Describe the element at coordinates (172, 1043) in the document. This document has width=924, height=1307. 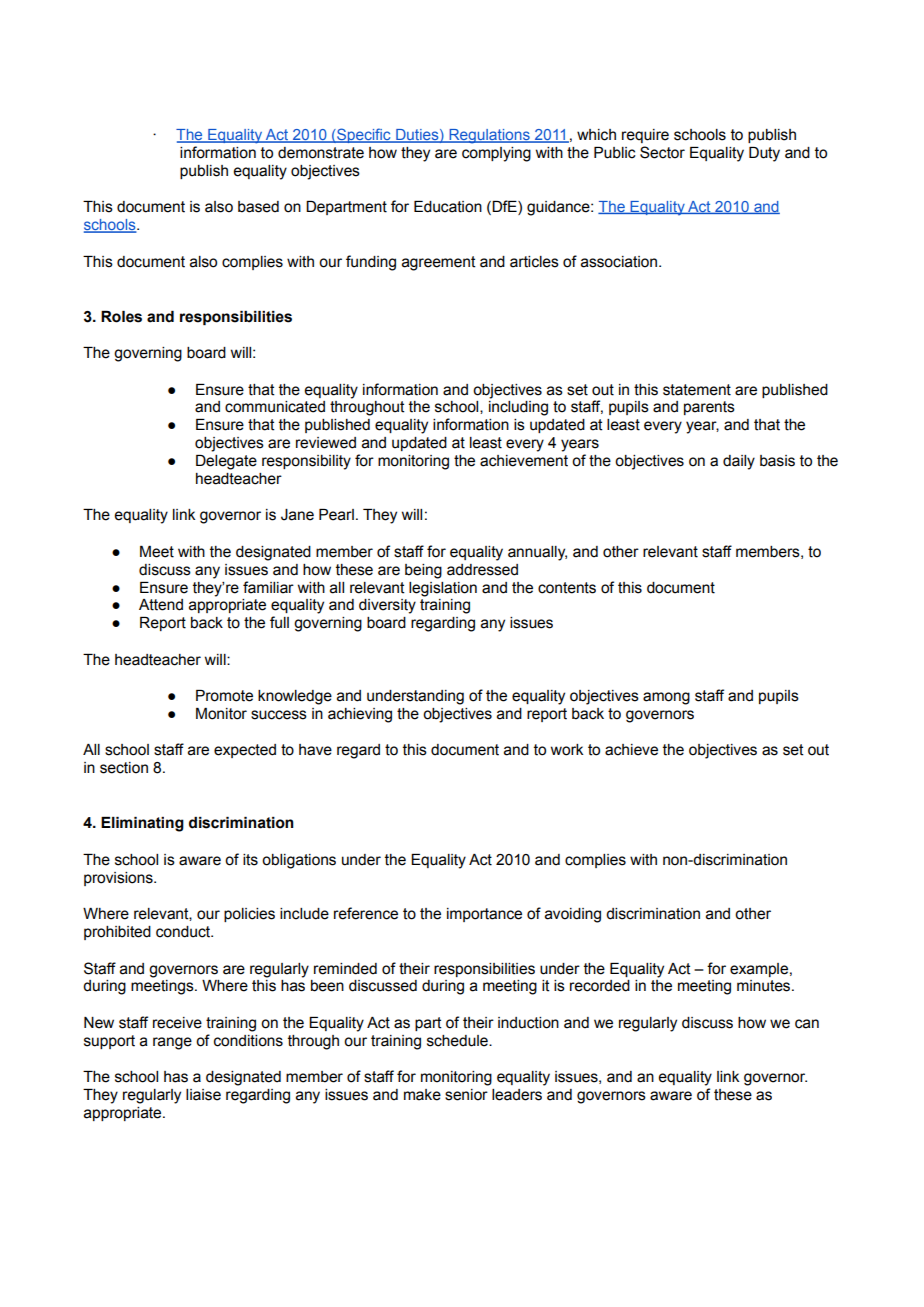
I see `range` at that location.
